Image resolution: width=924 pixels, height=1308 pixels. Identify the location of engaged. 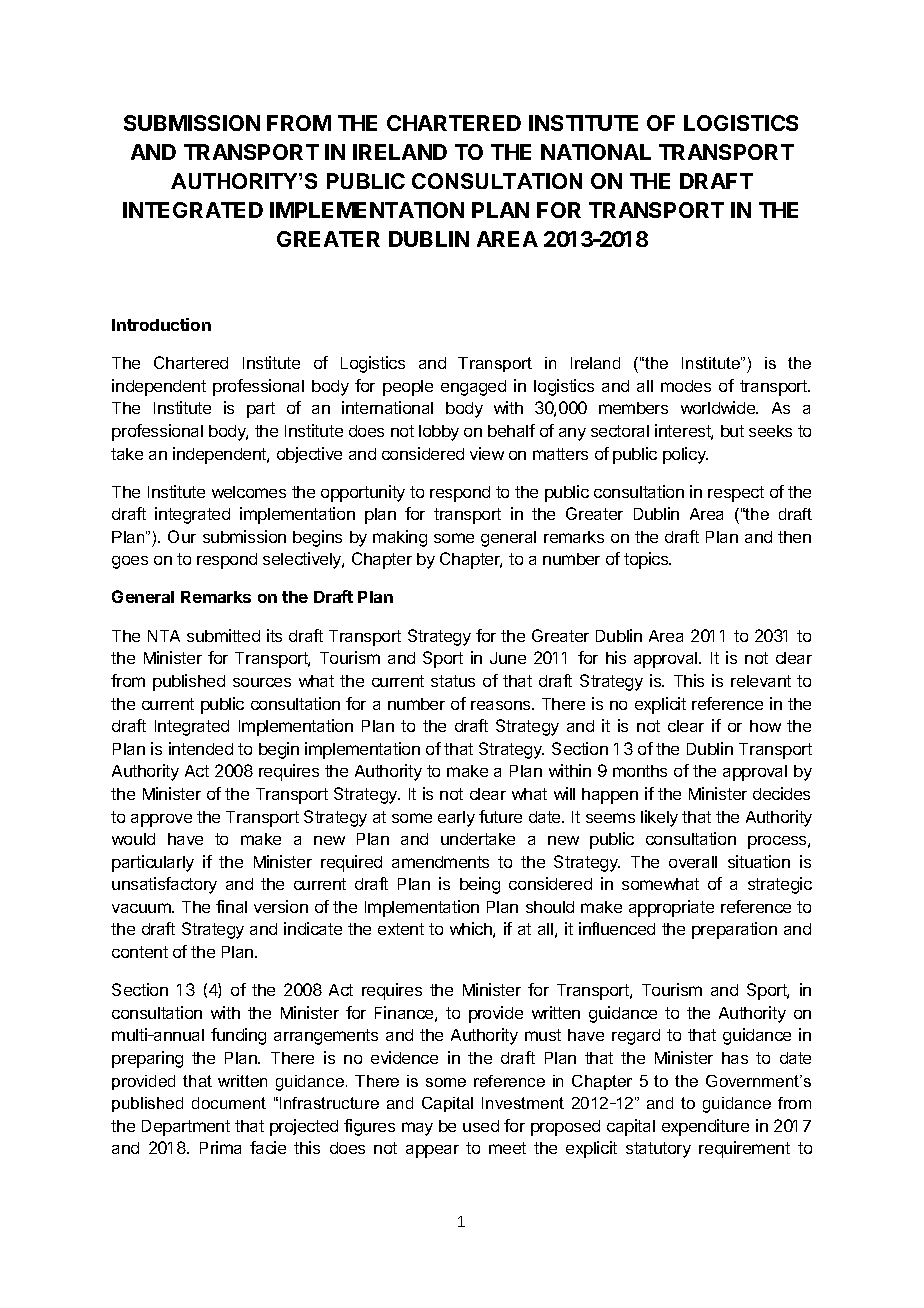
(473, 388).
